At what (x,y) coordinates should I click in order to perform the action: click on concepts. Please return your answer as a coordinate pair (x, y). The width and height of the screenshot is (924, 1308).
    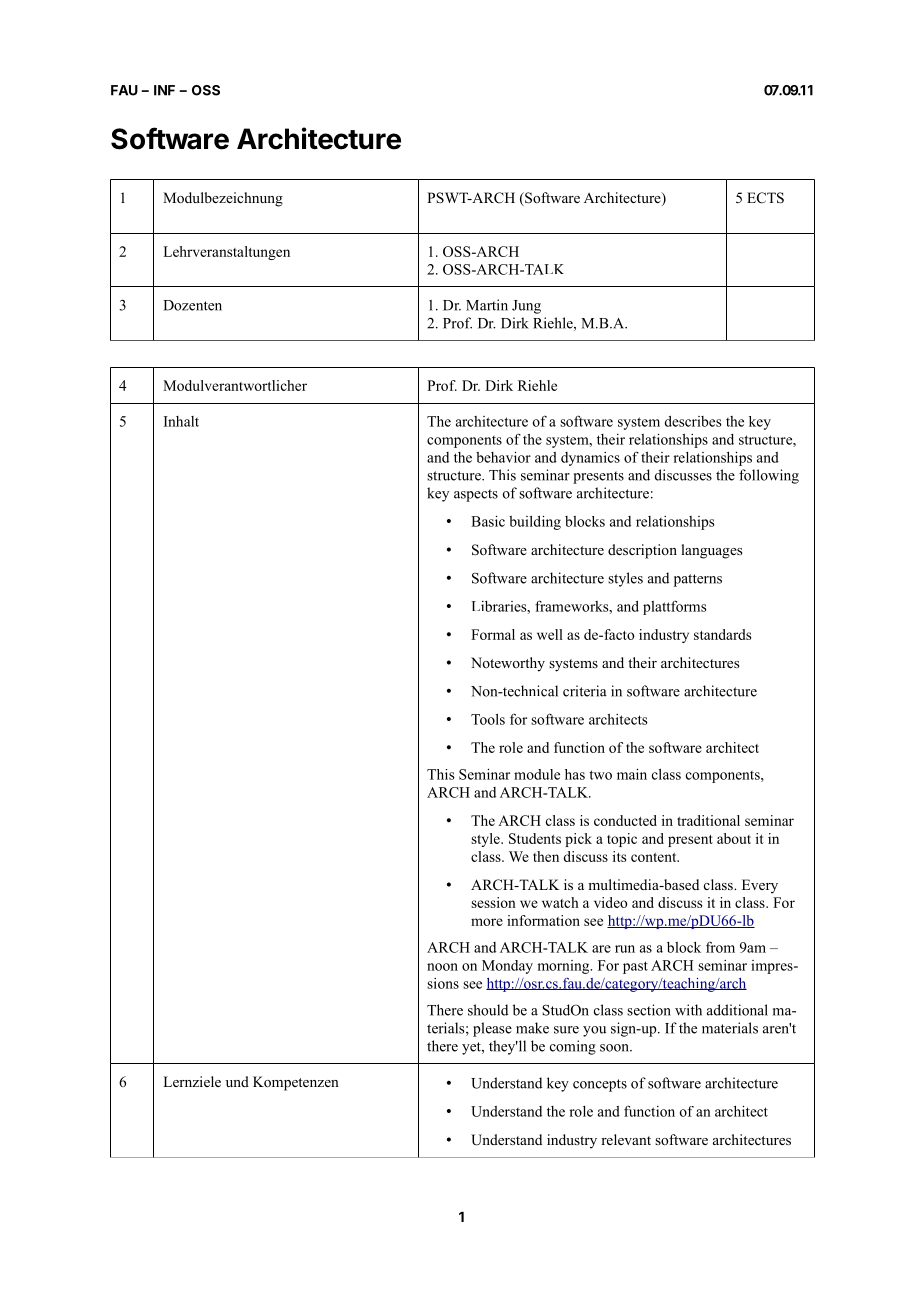
    Looking at the image, I should click on (600, 1085).
